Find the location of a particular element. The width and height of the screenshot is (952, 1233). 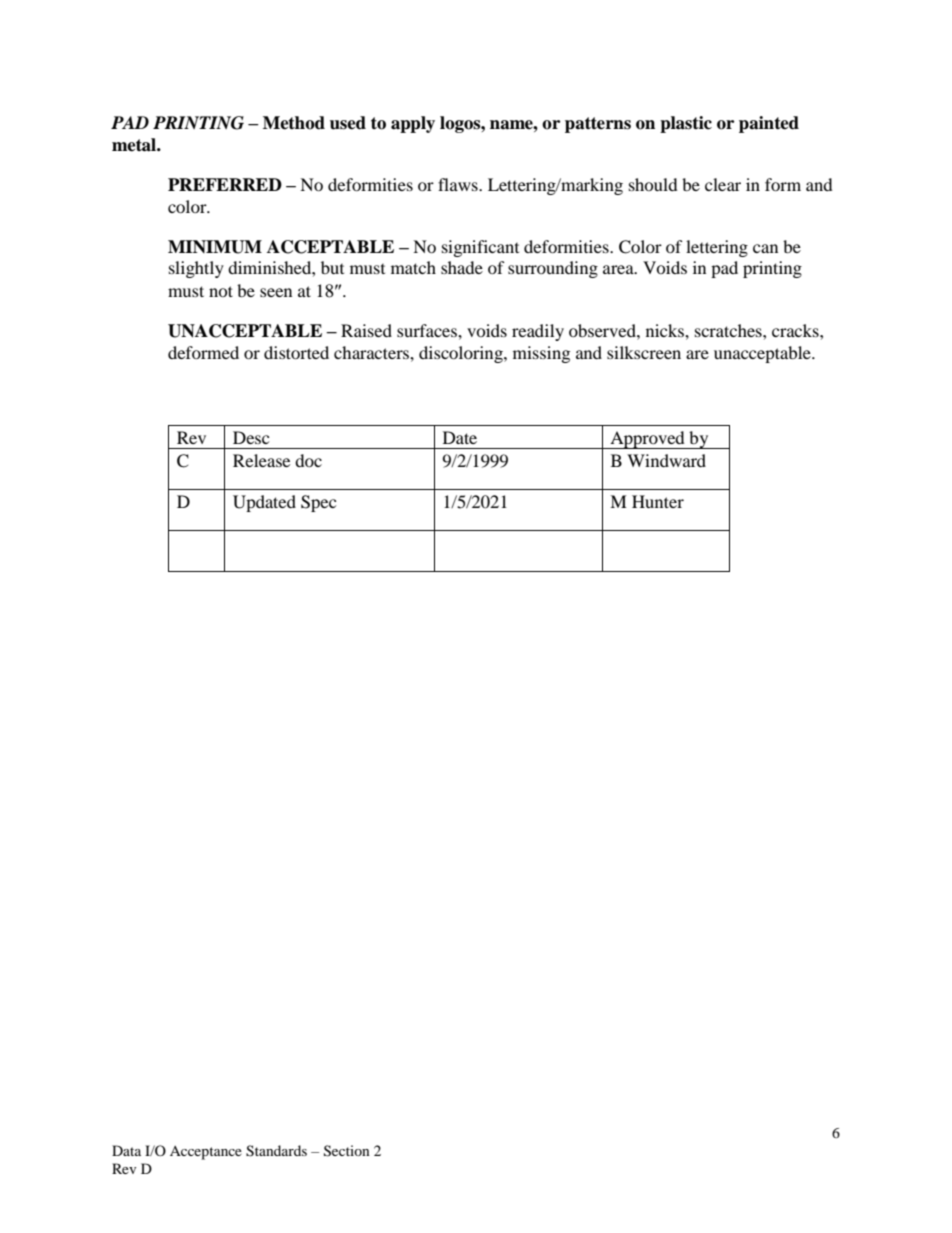

Acceptance is located at coordinates (206, 1153).
